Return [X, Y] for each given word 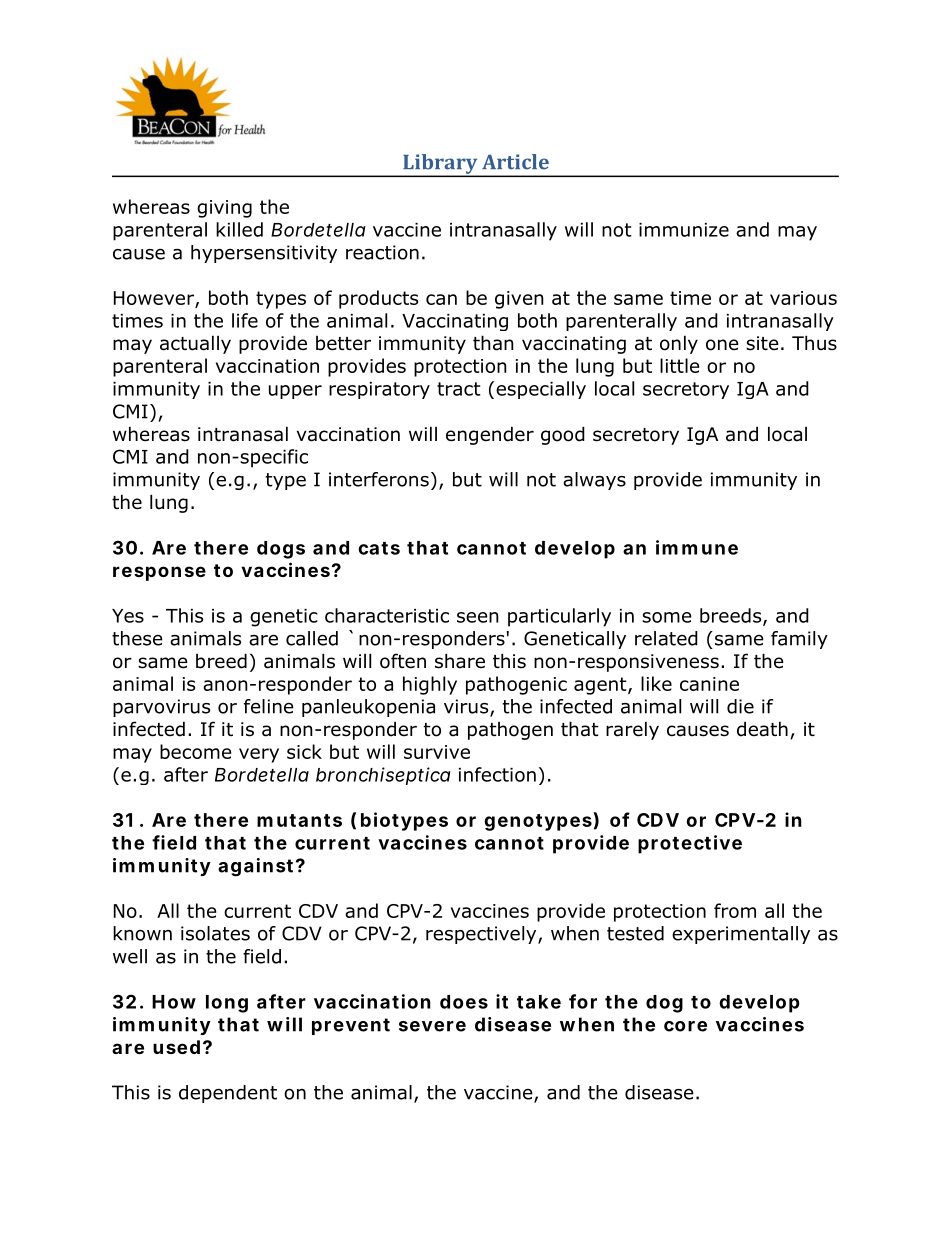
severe [432, 1026]
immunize [684, 230]
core [685, 1026]
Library [440, 165]
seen [478, 617]
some [667, 617]
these [137, 638]
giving [224, 209]
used [176, 1047]
